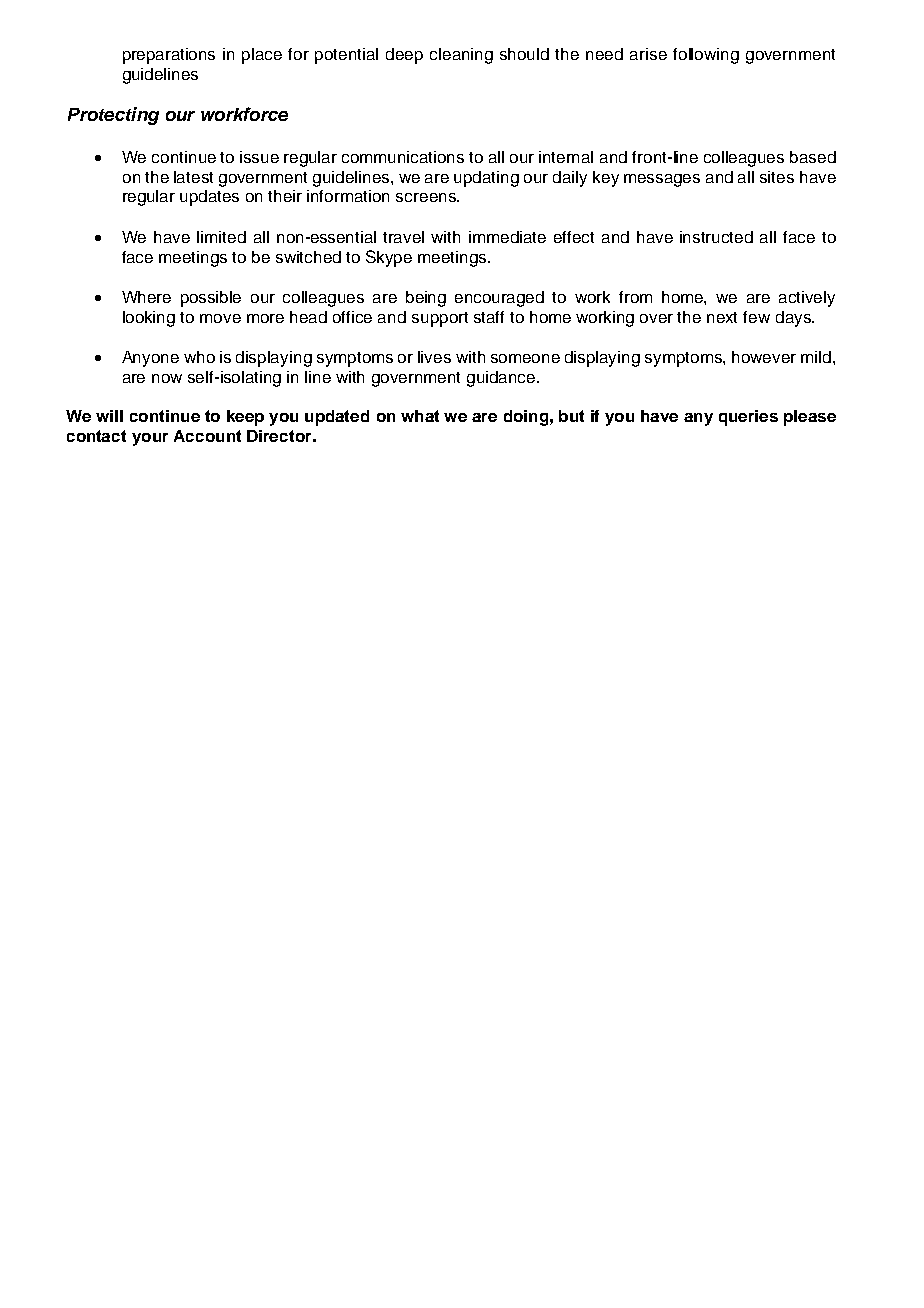  I want to click on queries, so click(748, 418).
